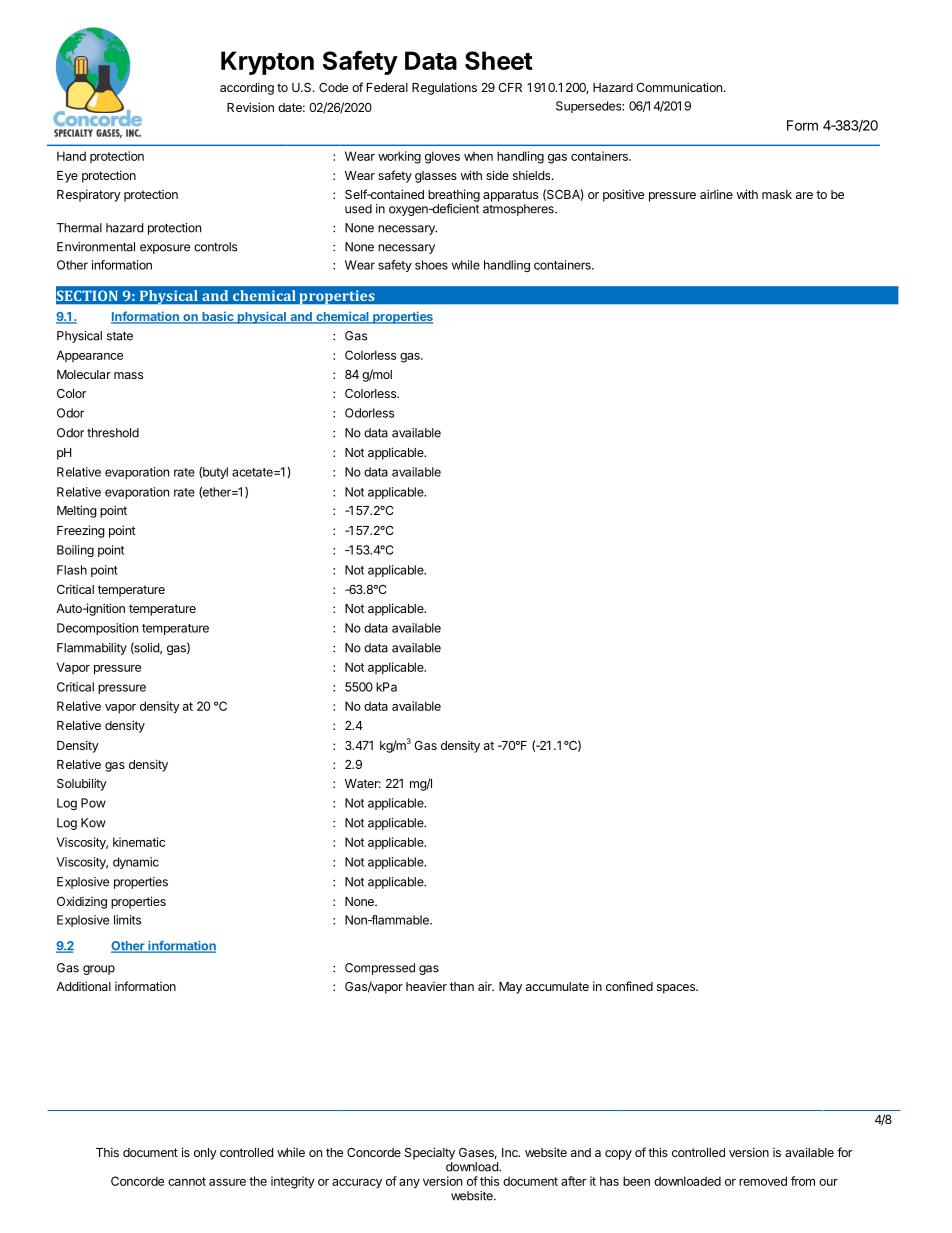  Describe the element at coordinates (247, 88) in the screenshot. I see `according` at that location.
